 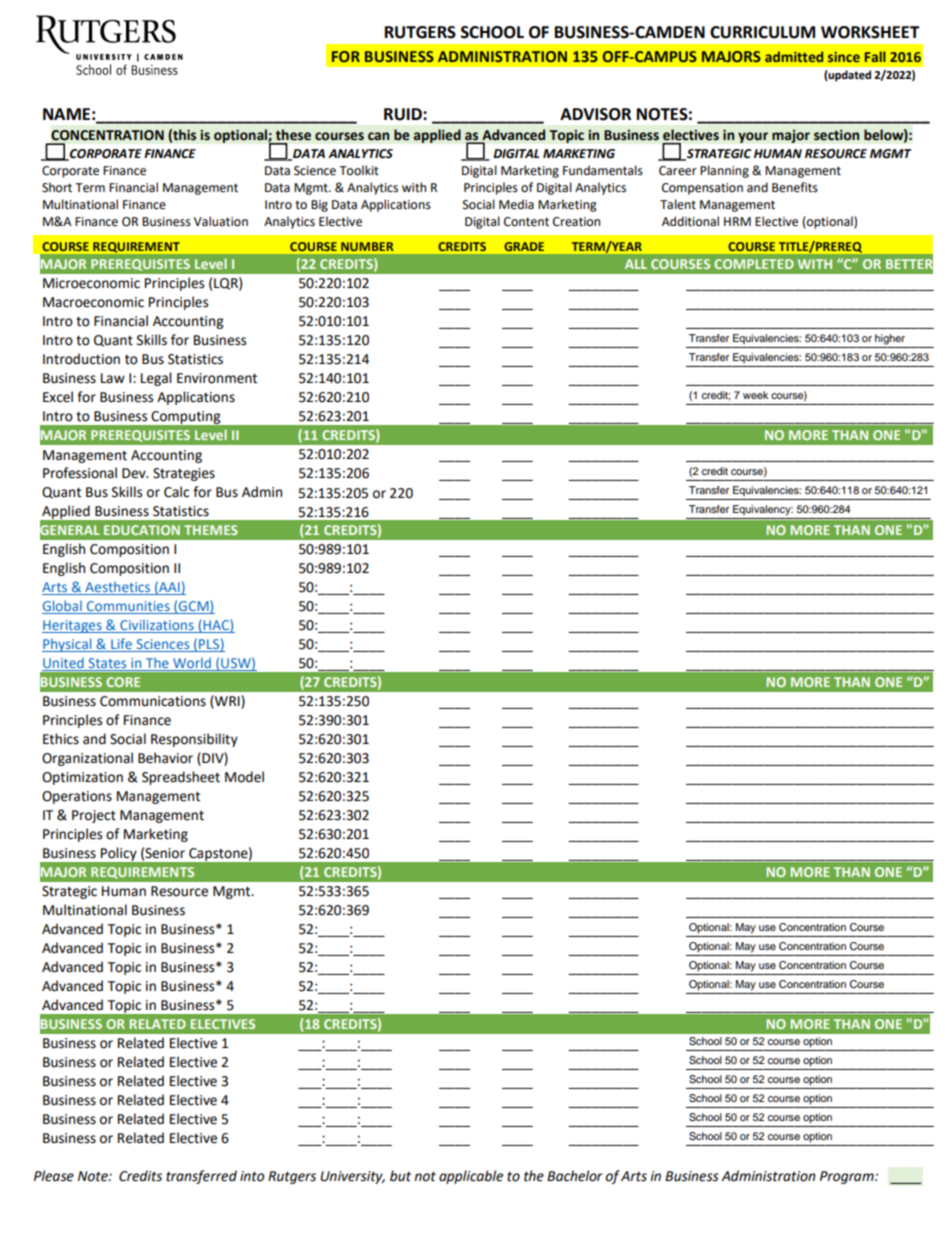 I want to click on can, so click(x=378, y=136).
